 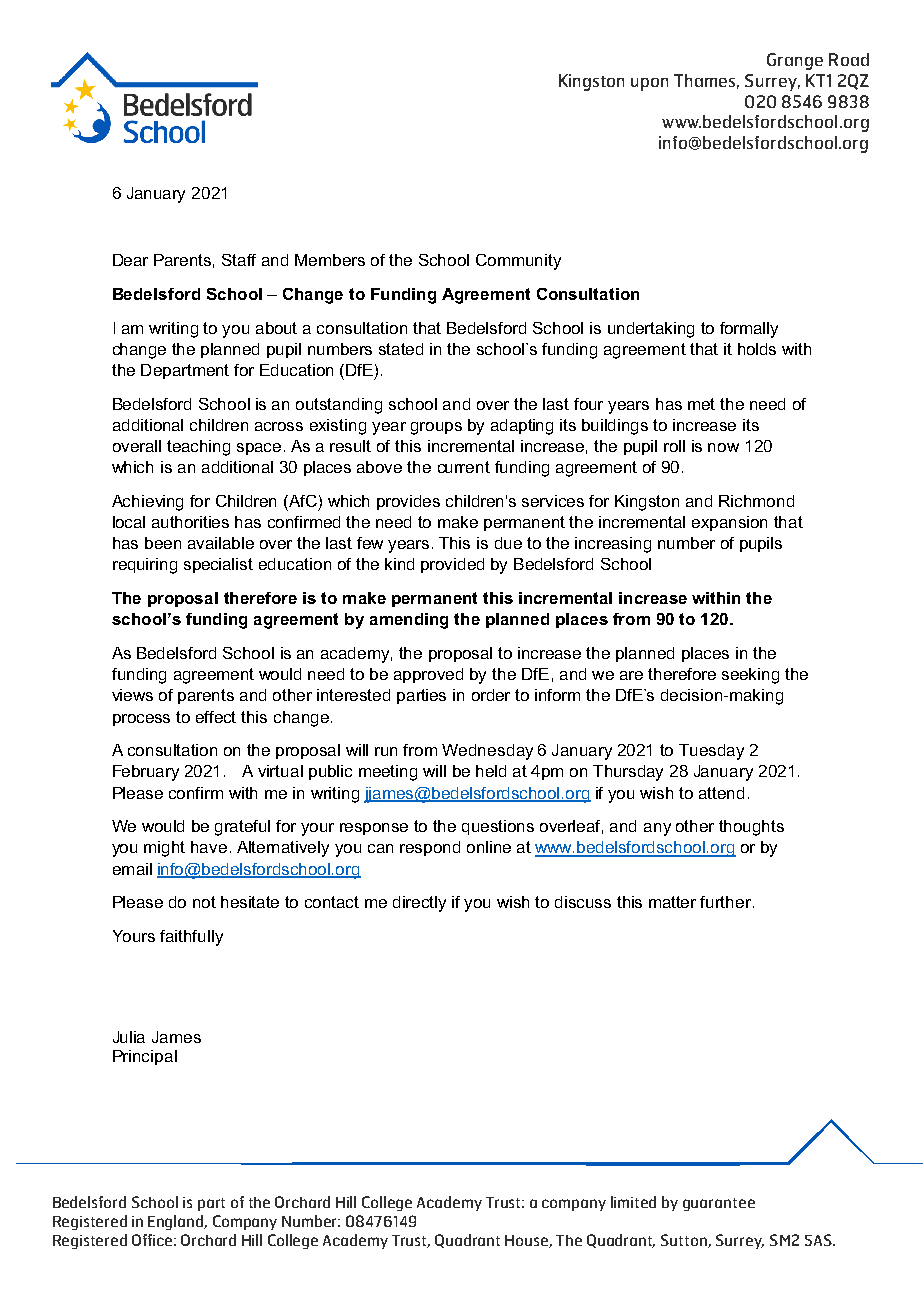 I want to click on Staff, so click(x=239, y=260).
